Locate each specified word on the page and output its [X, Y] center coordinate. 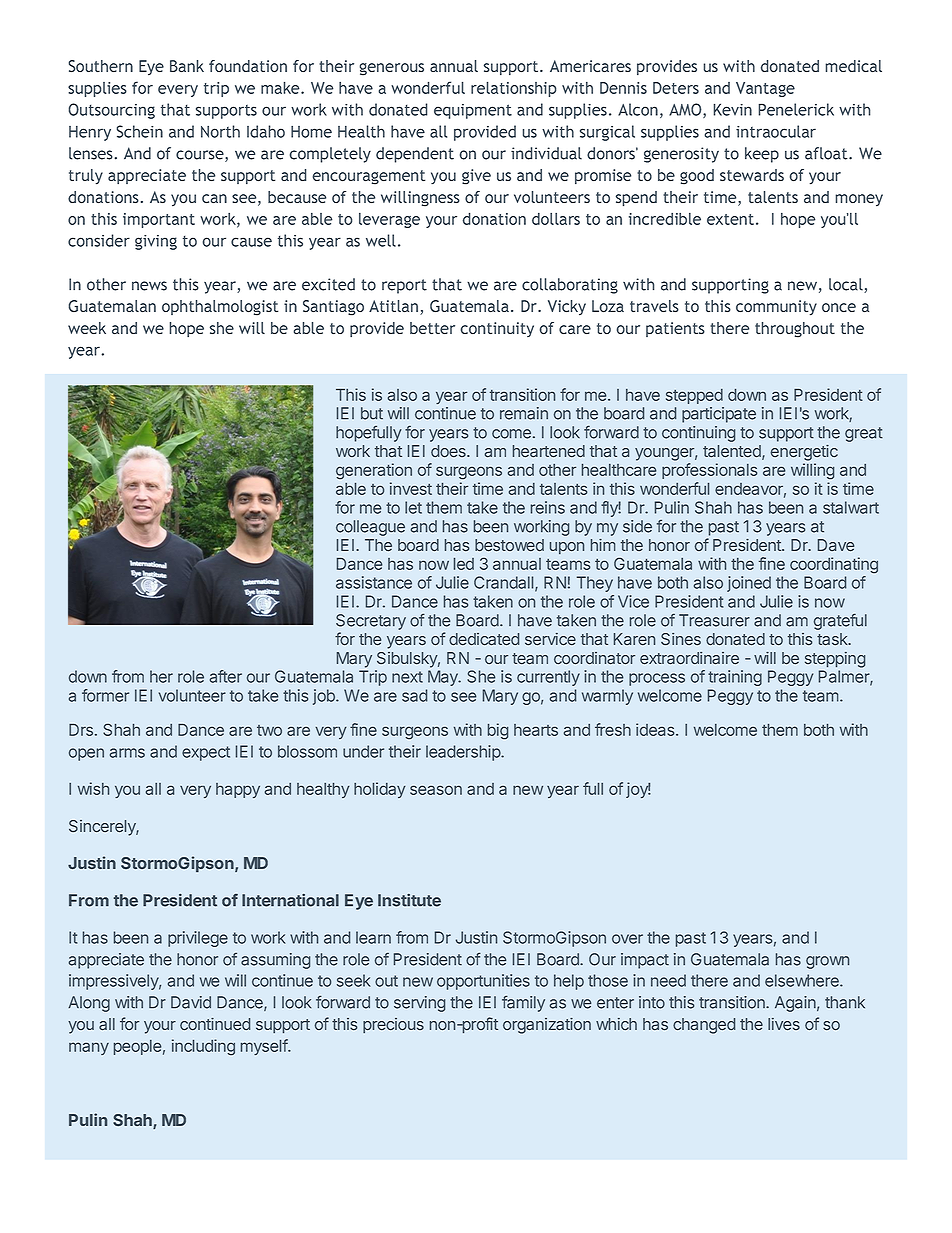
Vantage [765, 89]
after [226, 676]
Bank [187, 66]
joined [749, 584]
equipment [473, 111]
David [191, 1002]
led [464, 564]
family [523, 1004]
